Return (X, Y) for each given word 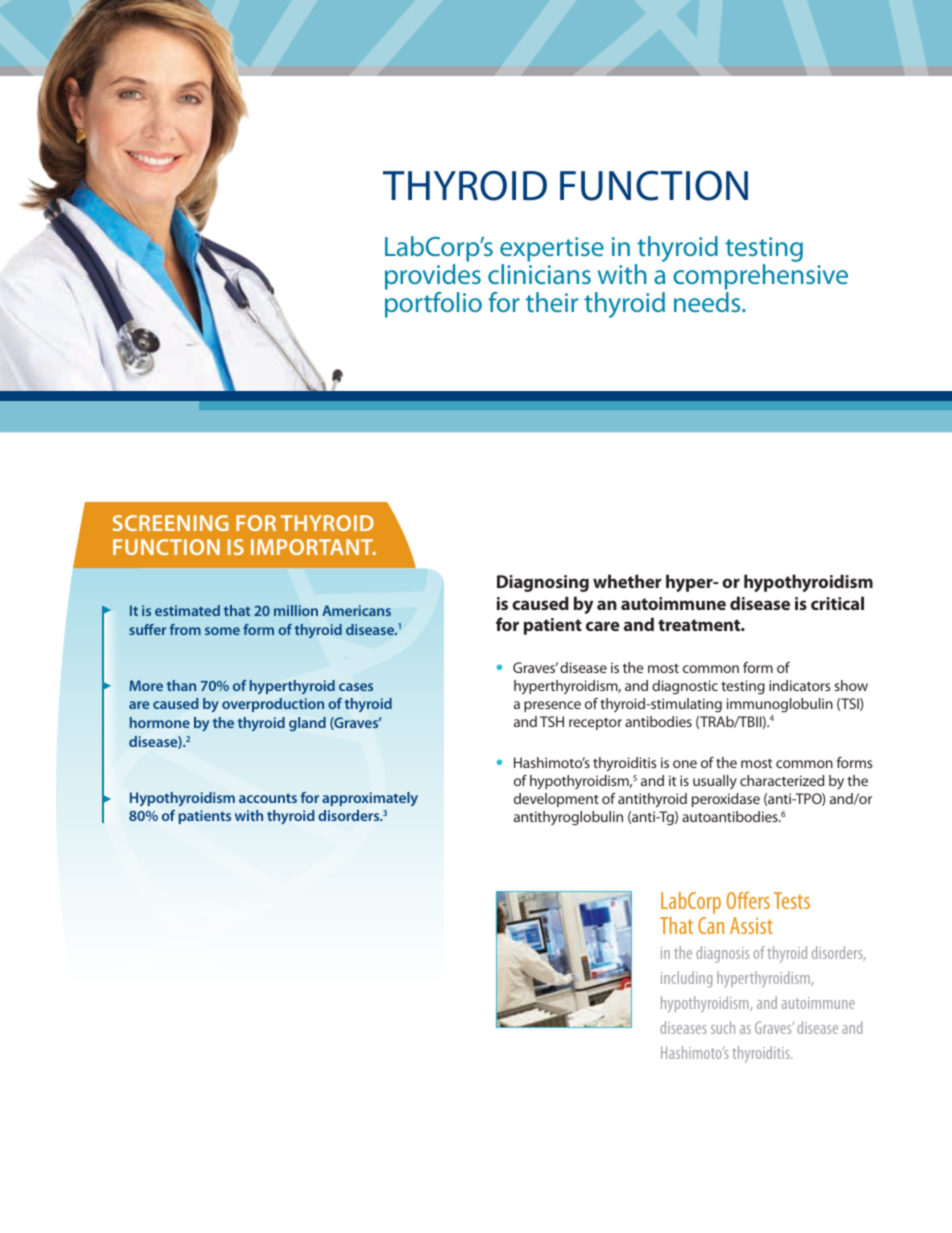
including (686, 979)
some (222, 631)
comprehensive (760, 278)
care (603, 626)
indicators (800, 685)
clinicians (539, 274)
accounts (268, 798)
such (723, 1027)
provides (433, 278)
